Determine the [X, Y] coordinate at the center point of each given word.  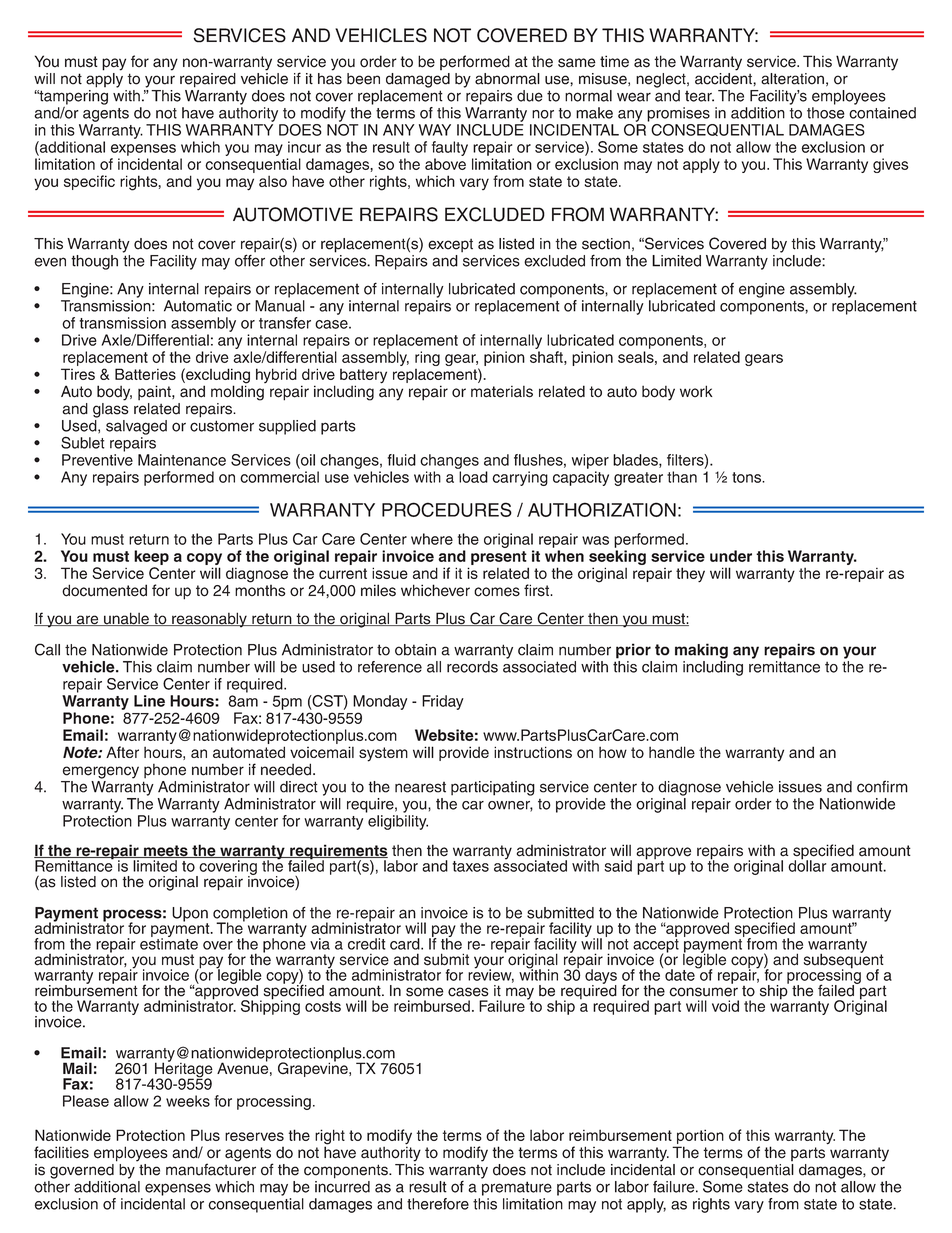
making [701, 651]
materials [502, 392]
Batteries [145, 374]
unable [126, 619]
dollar [807, 865]
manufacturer [211, 1168]
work [696, 391]
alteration [792, 79]
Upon [190, 915]
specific [89, 182]
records [472, 667]
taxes [471, 866]
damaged [418, 80]
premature [517, 1188]
